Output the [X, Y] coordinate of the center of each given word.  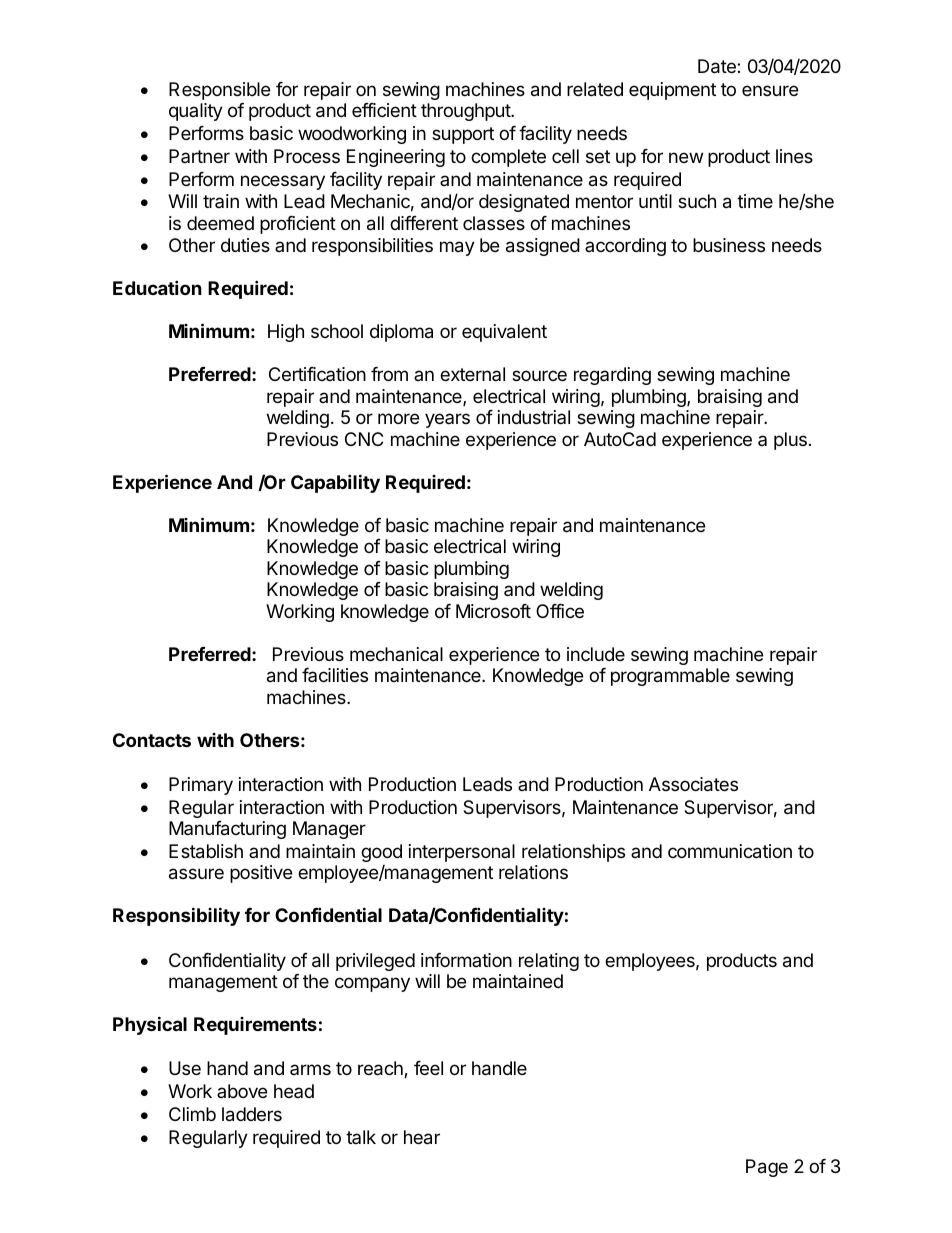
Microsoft [493, 611]
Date [718, 66]
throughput [466, 112]
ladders [252, 1114]
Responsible [219, 91]
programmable [670, 677]
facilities [335, 675]
